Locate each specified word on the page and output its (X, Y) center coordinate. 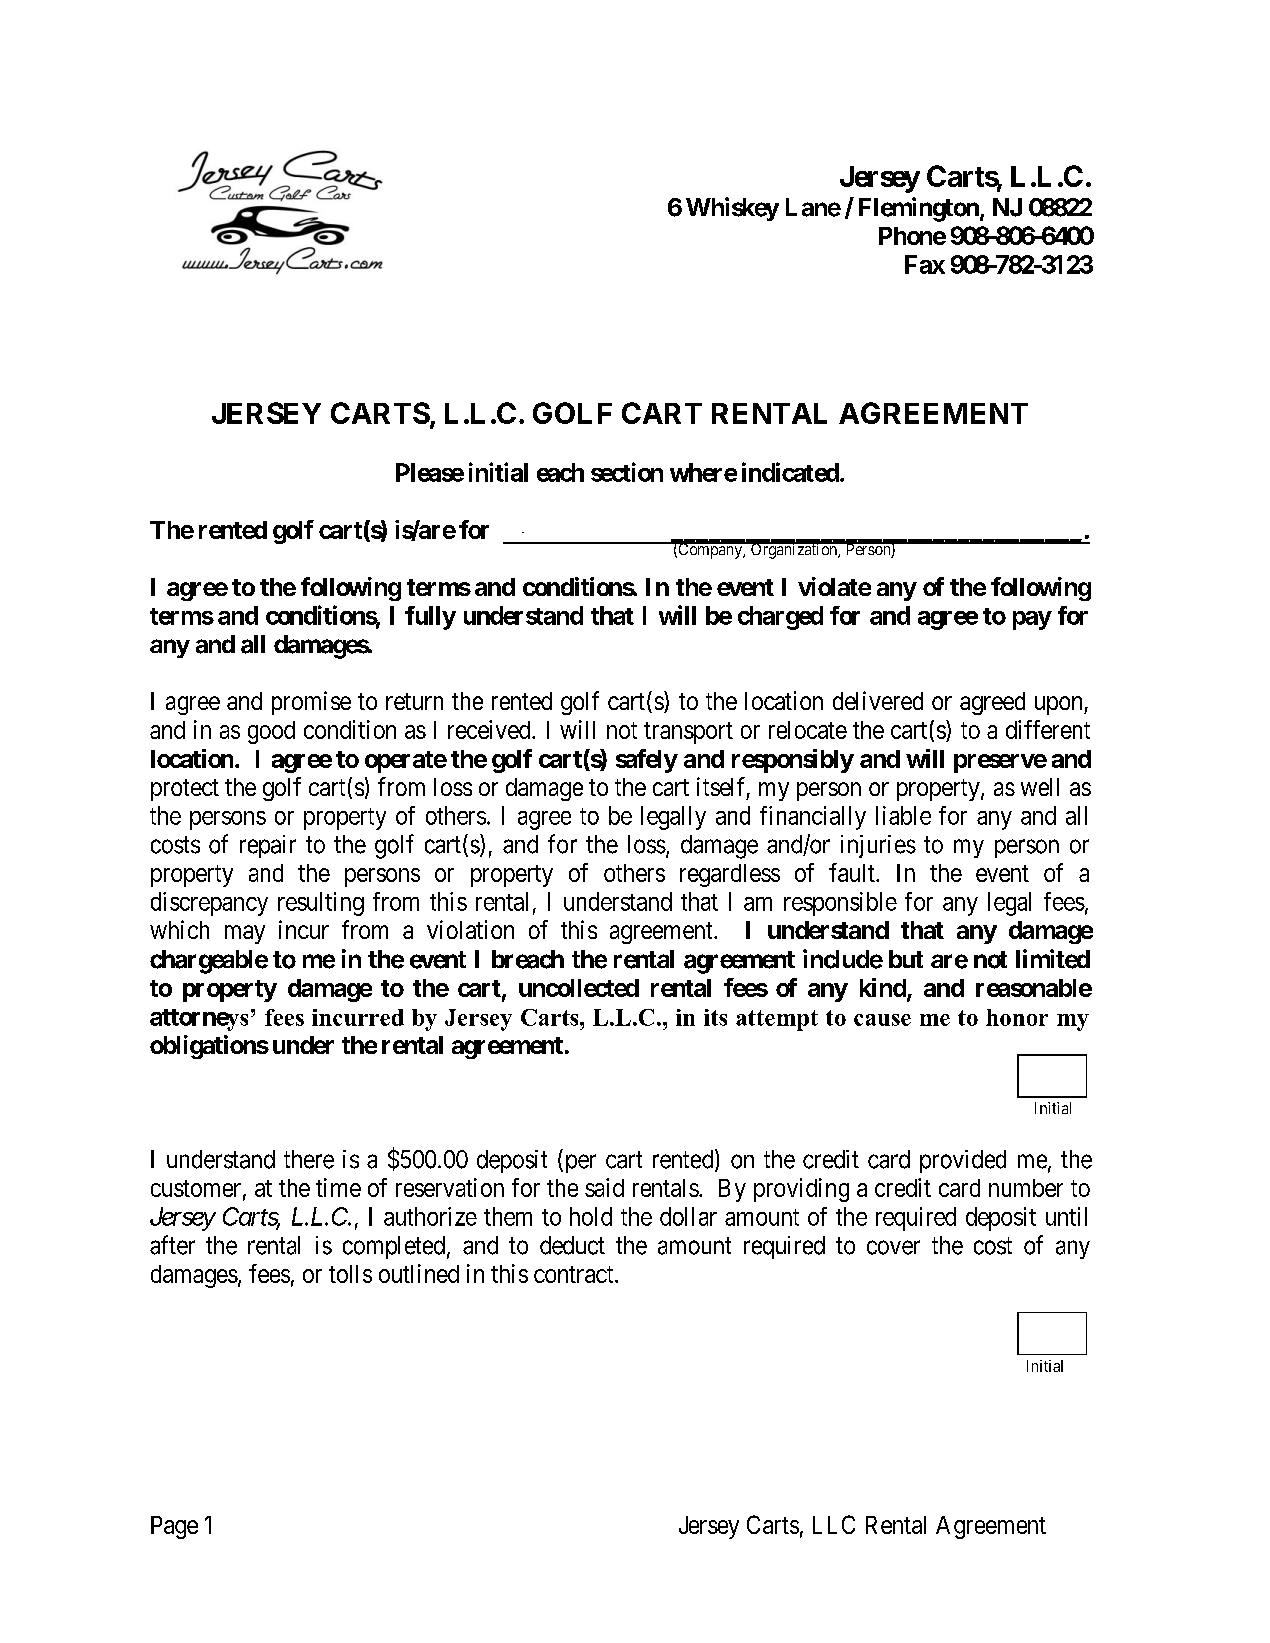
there (309, 1159)
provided (963, 1161)
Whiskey (732, 209)
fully (430, 618)
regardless (730, 875)
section (627, 472)
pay (1032, 620)
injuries (878, 846)
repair (268, 846)
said (604, 1187)
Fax (925, 264)
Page (174, 1527)
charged (780, 618)
